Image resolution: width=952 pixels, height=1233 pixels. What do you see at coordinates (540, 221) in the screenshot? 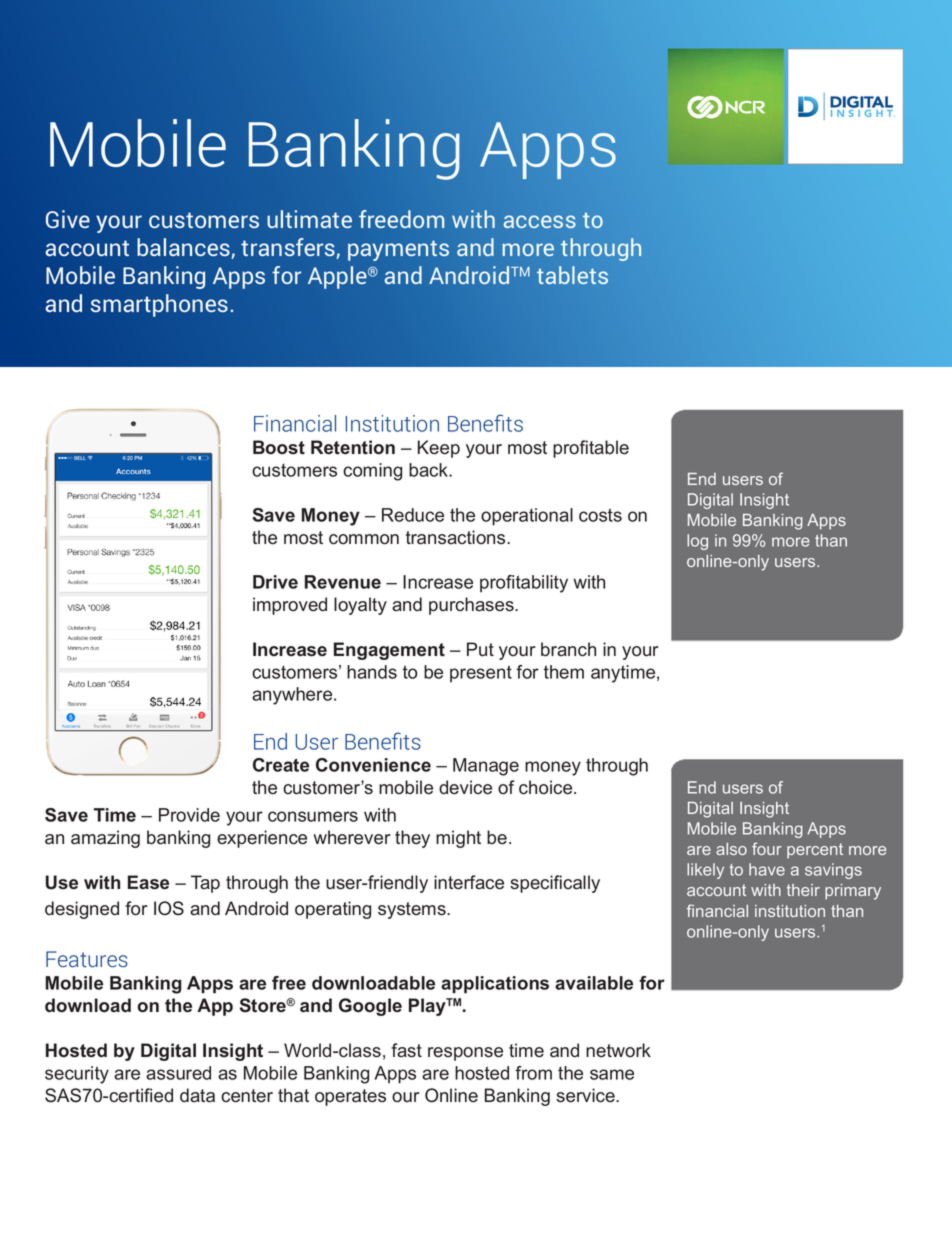
I see `access` at bounding box center [540, 221].
